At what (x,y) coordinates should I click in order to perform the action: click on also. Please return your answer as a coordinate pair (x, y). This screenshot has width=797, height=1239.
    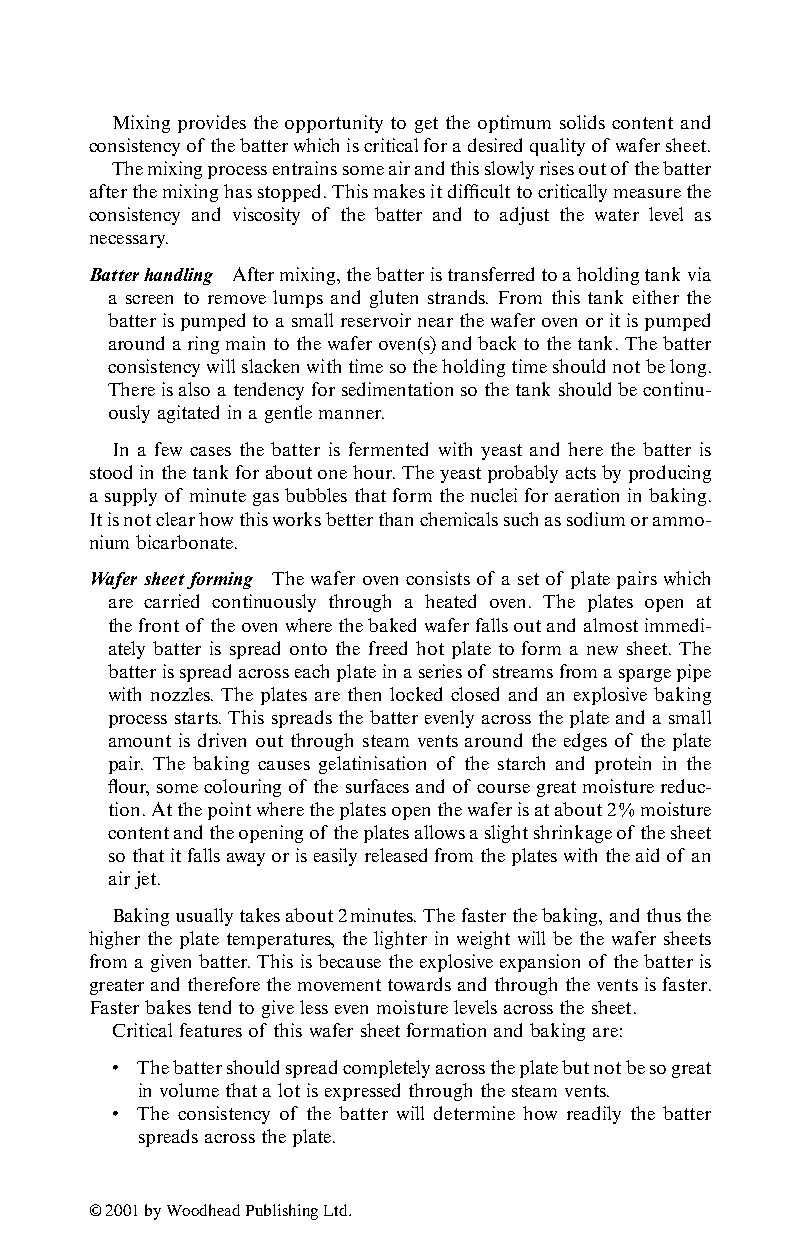
    Looking at the image, I should click on (194, 389).
